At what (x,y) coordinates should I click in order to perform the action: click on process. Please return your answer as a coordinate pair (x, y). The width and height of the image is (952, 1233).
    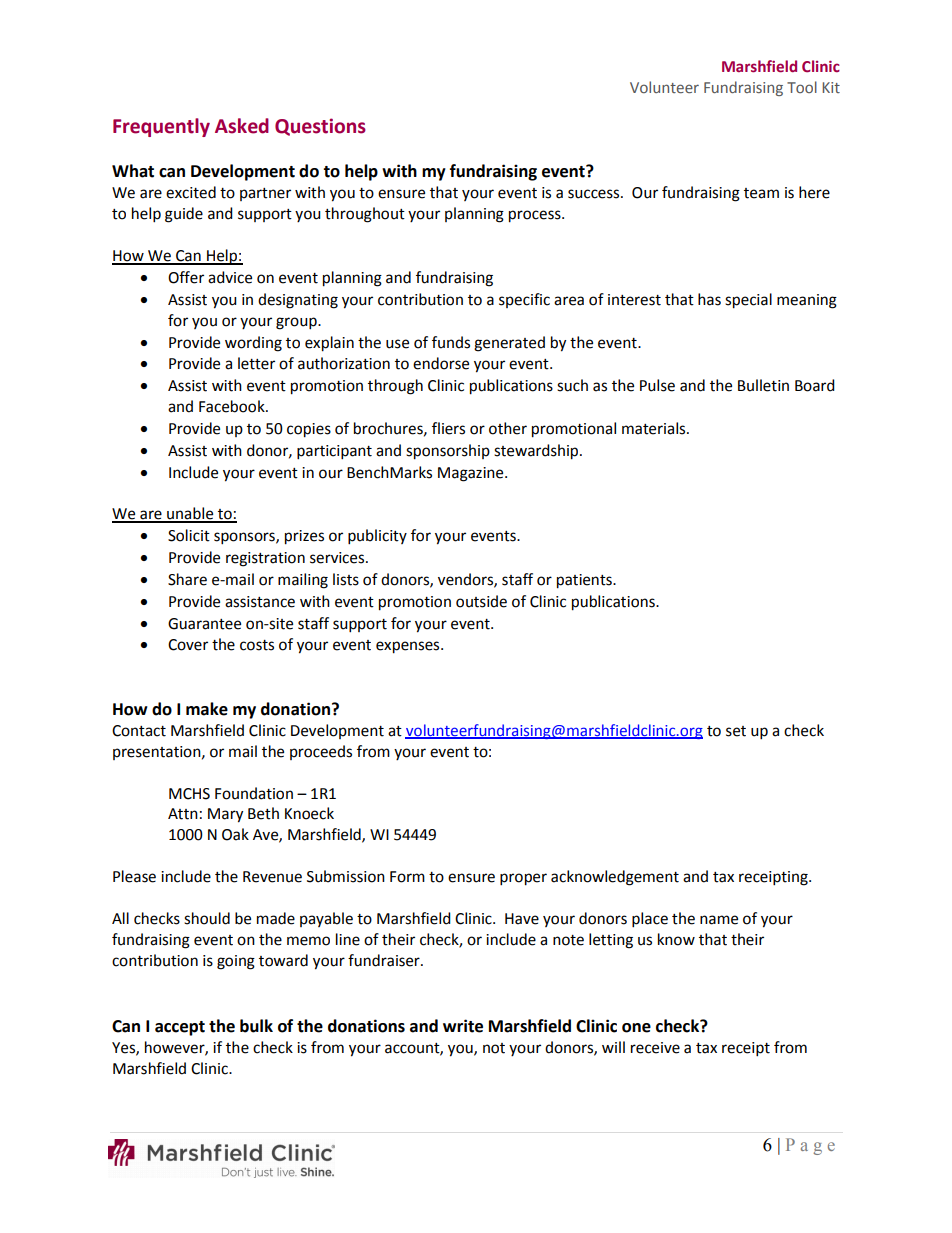
    Looking at the image, I should click on (536, 216).
